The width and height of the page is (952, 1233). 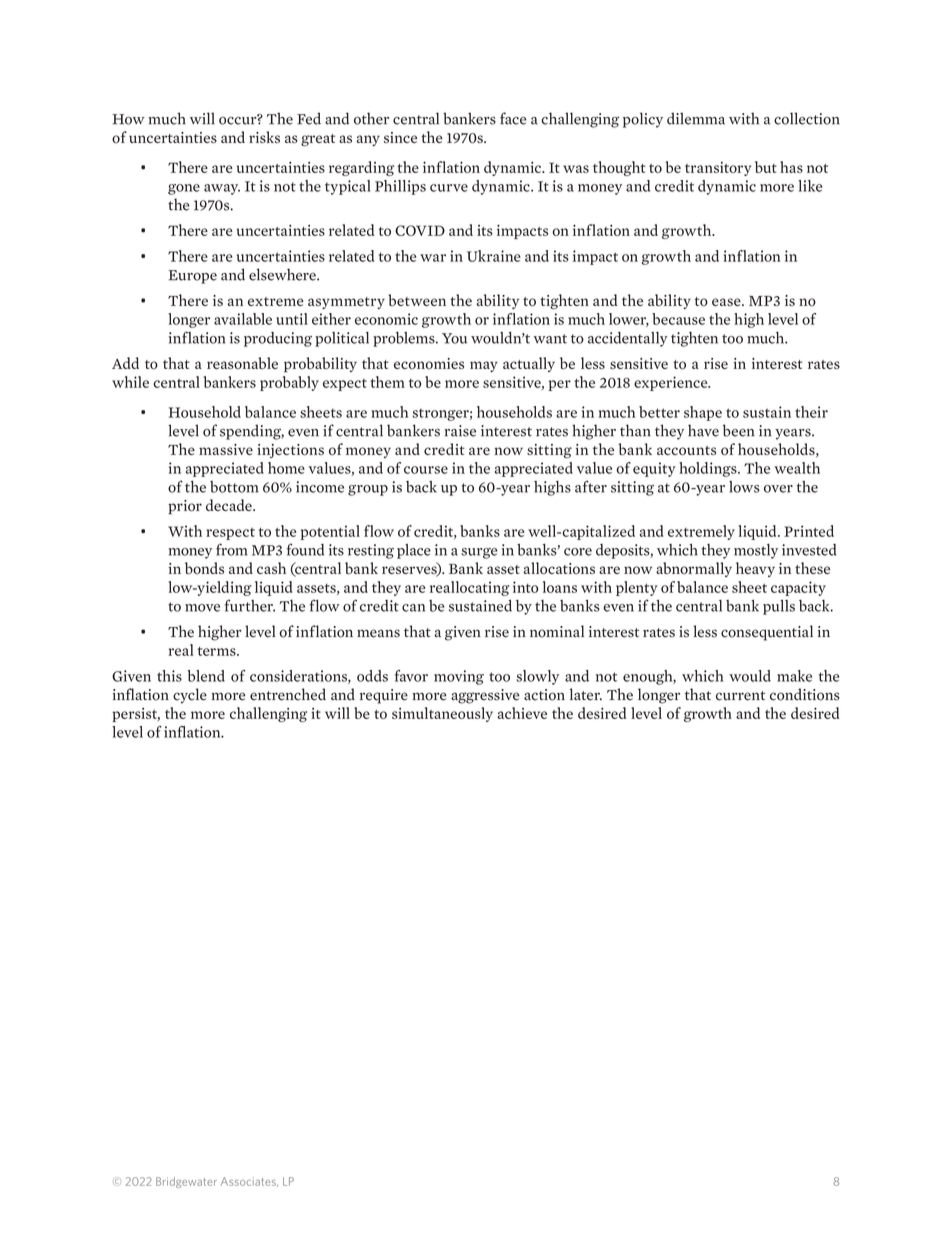 I want to click on conditions, so click(x=805, y=694).
